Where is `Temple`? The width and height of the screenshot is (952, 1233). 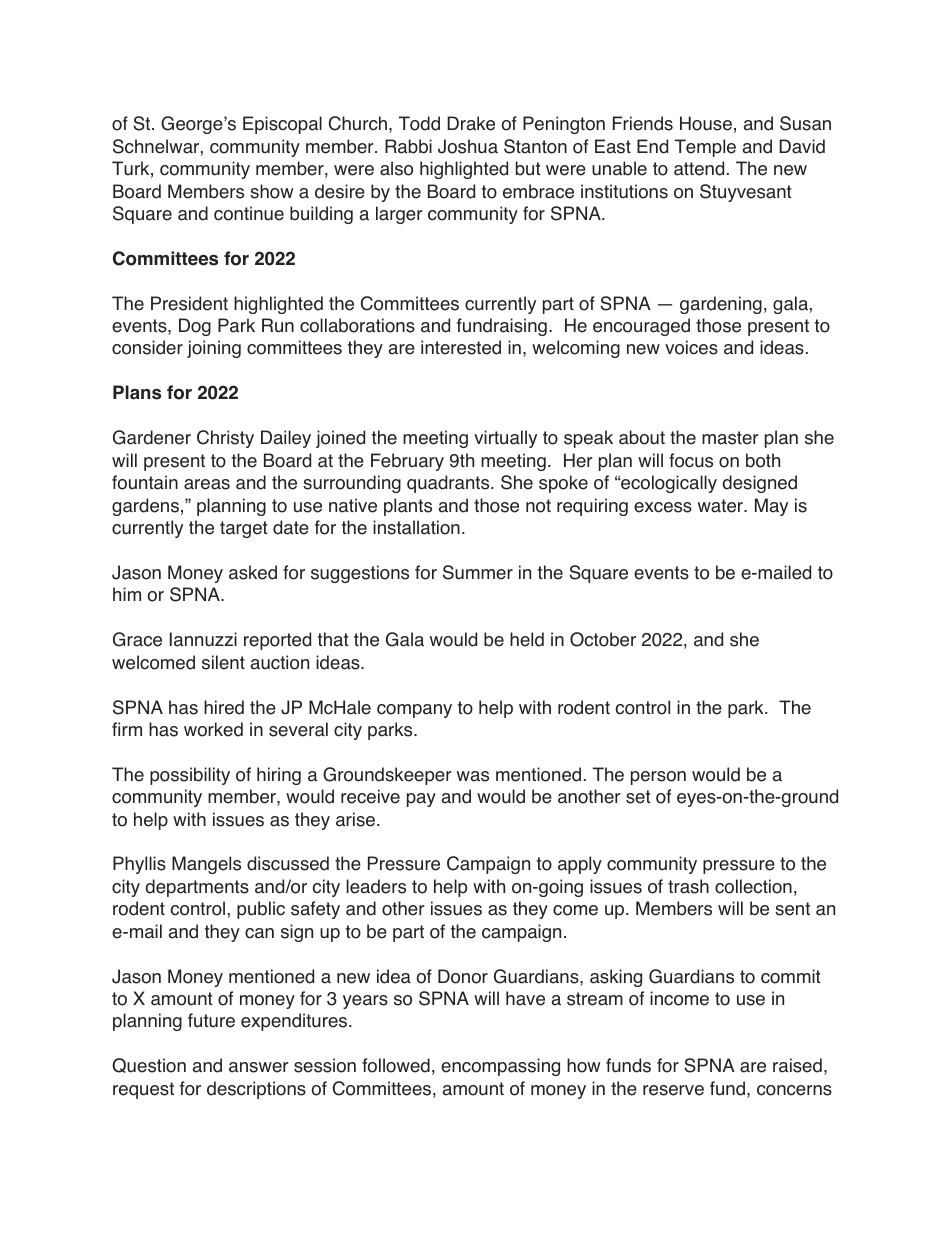
Temple is located at coordinates (705, 148).
